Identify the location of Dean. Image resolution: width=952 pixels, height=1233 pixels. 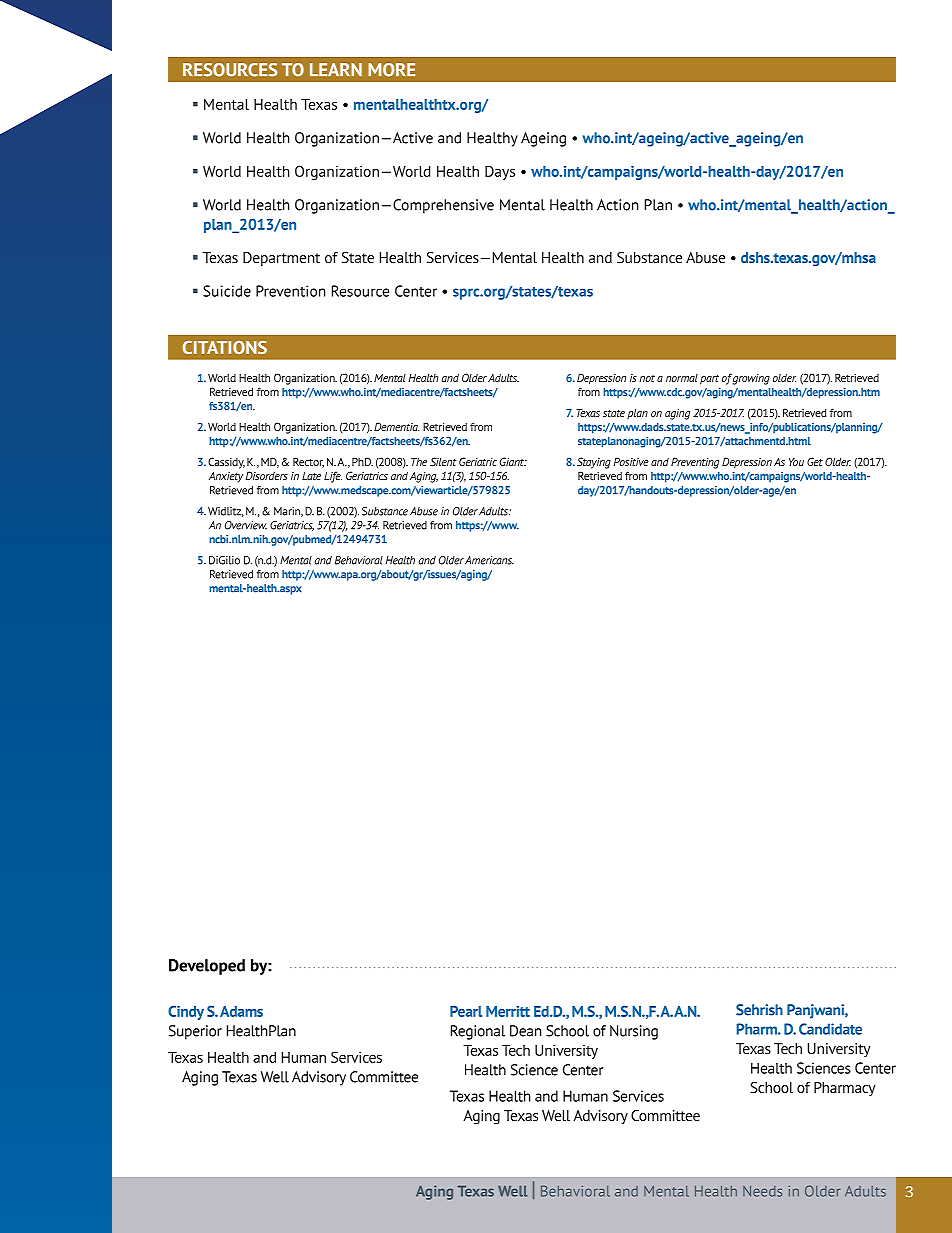
(525, 1031).
